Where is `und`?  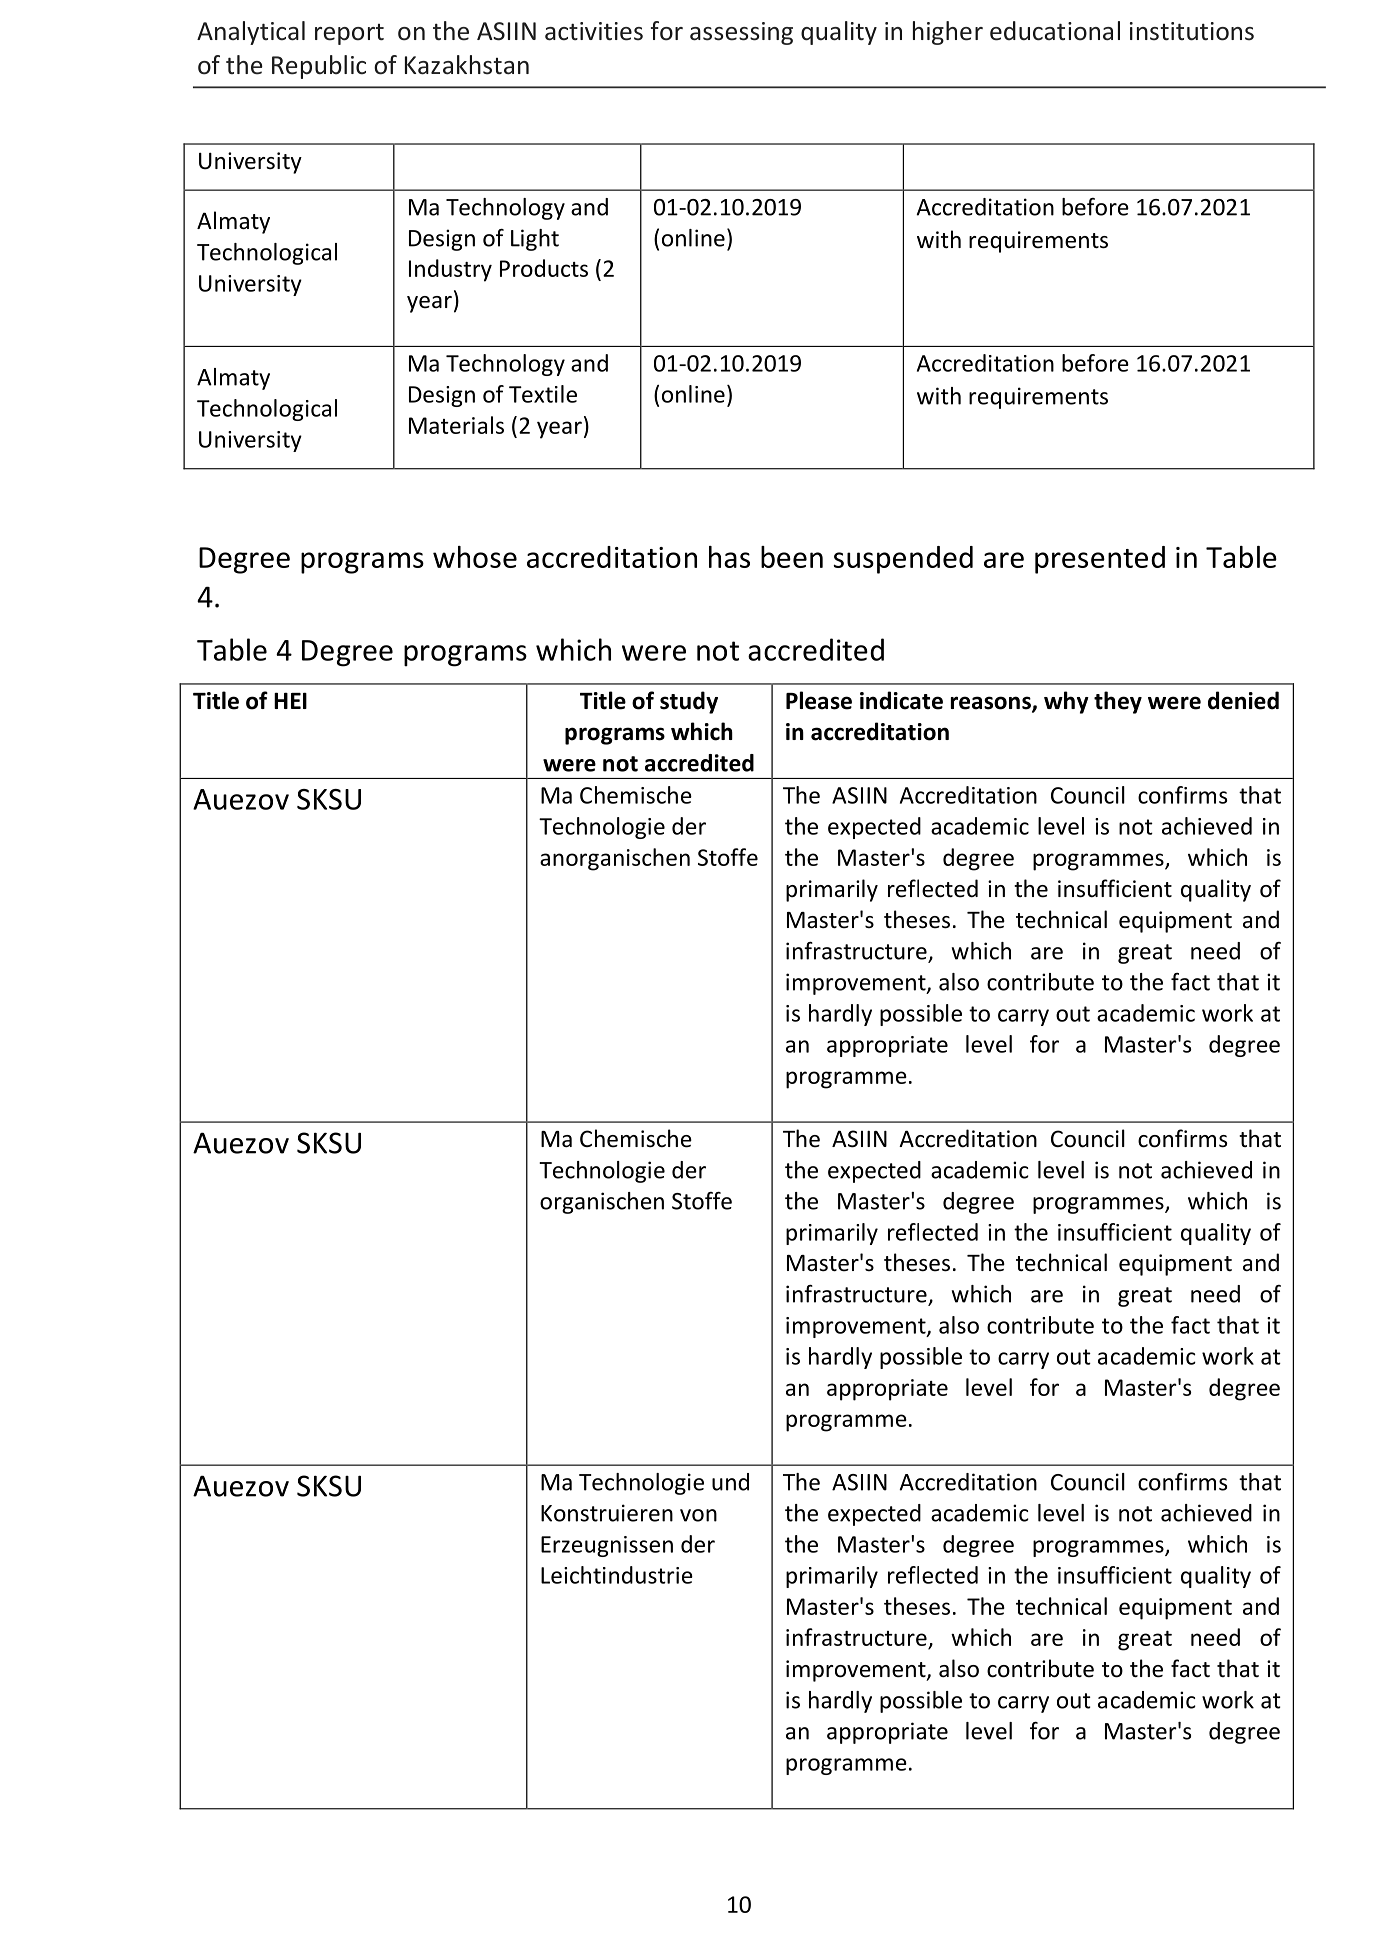
und is located at coordinates (730, 1482).
